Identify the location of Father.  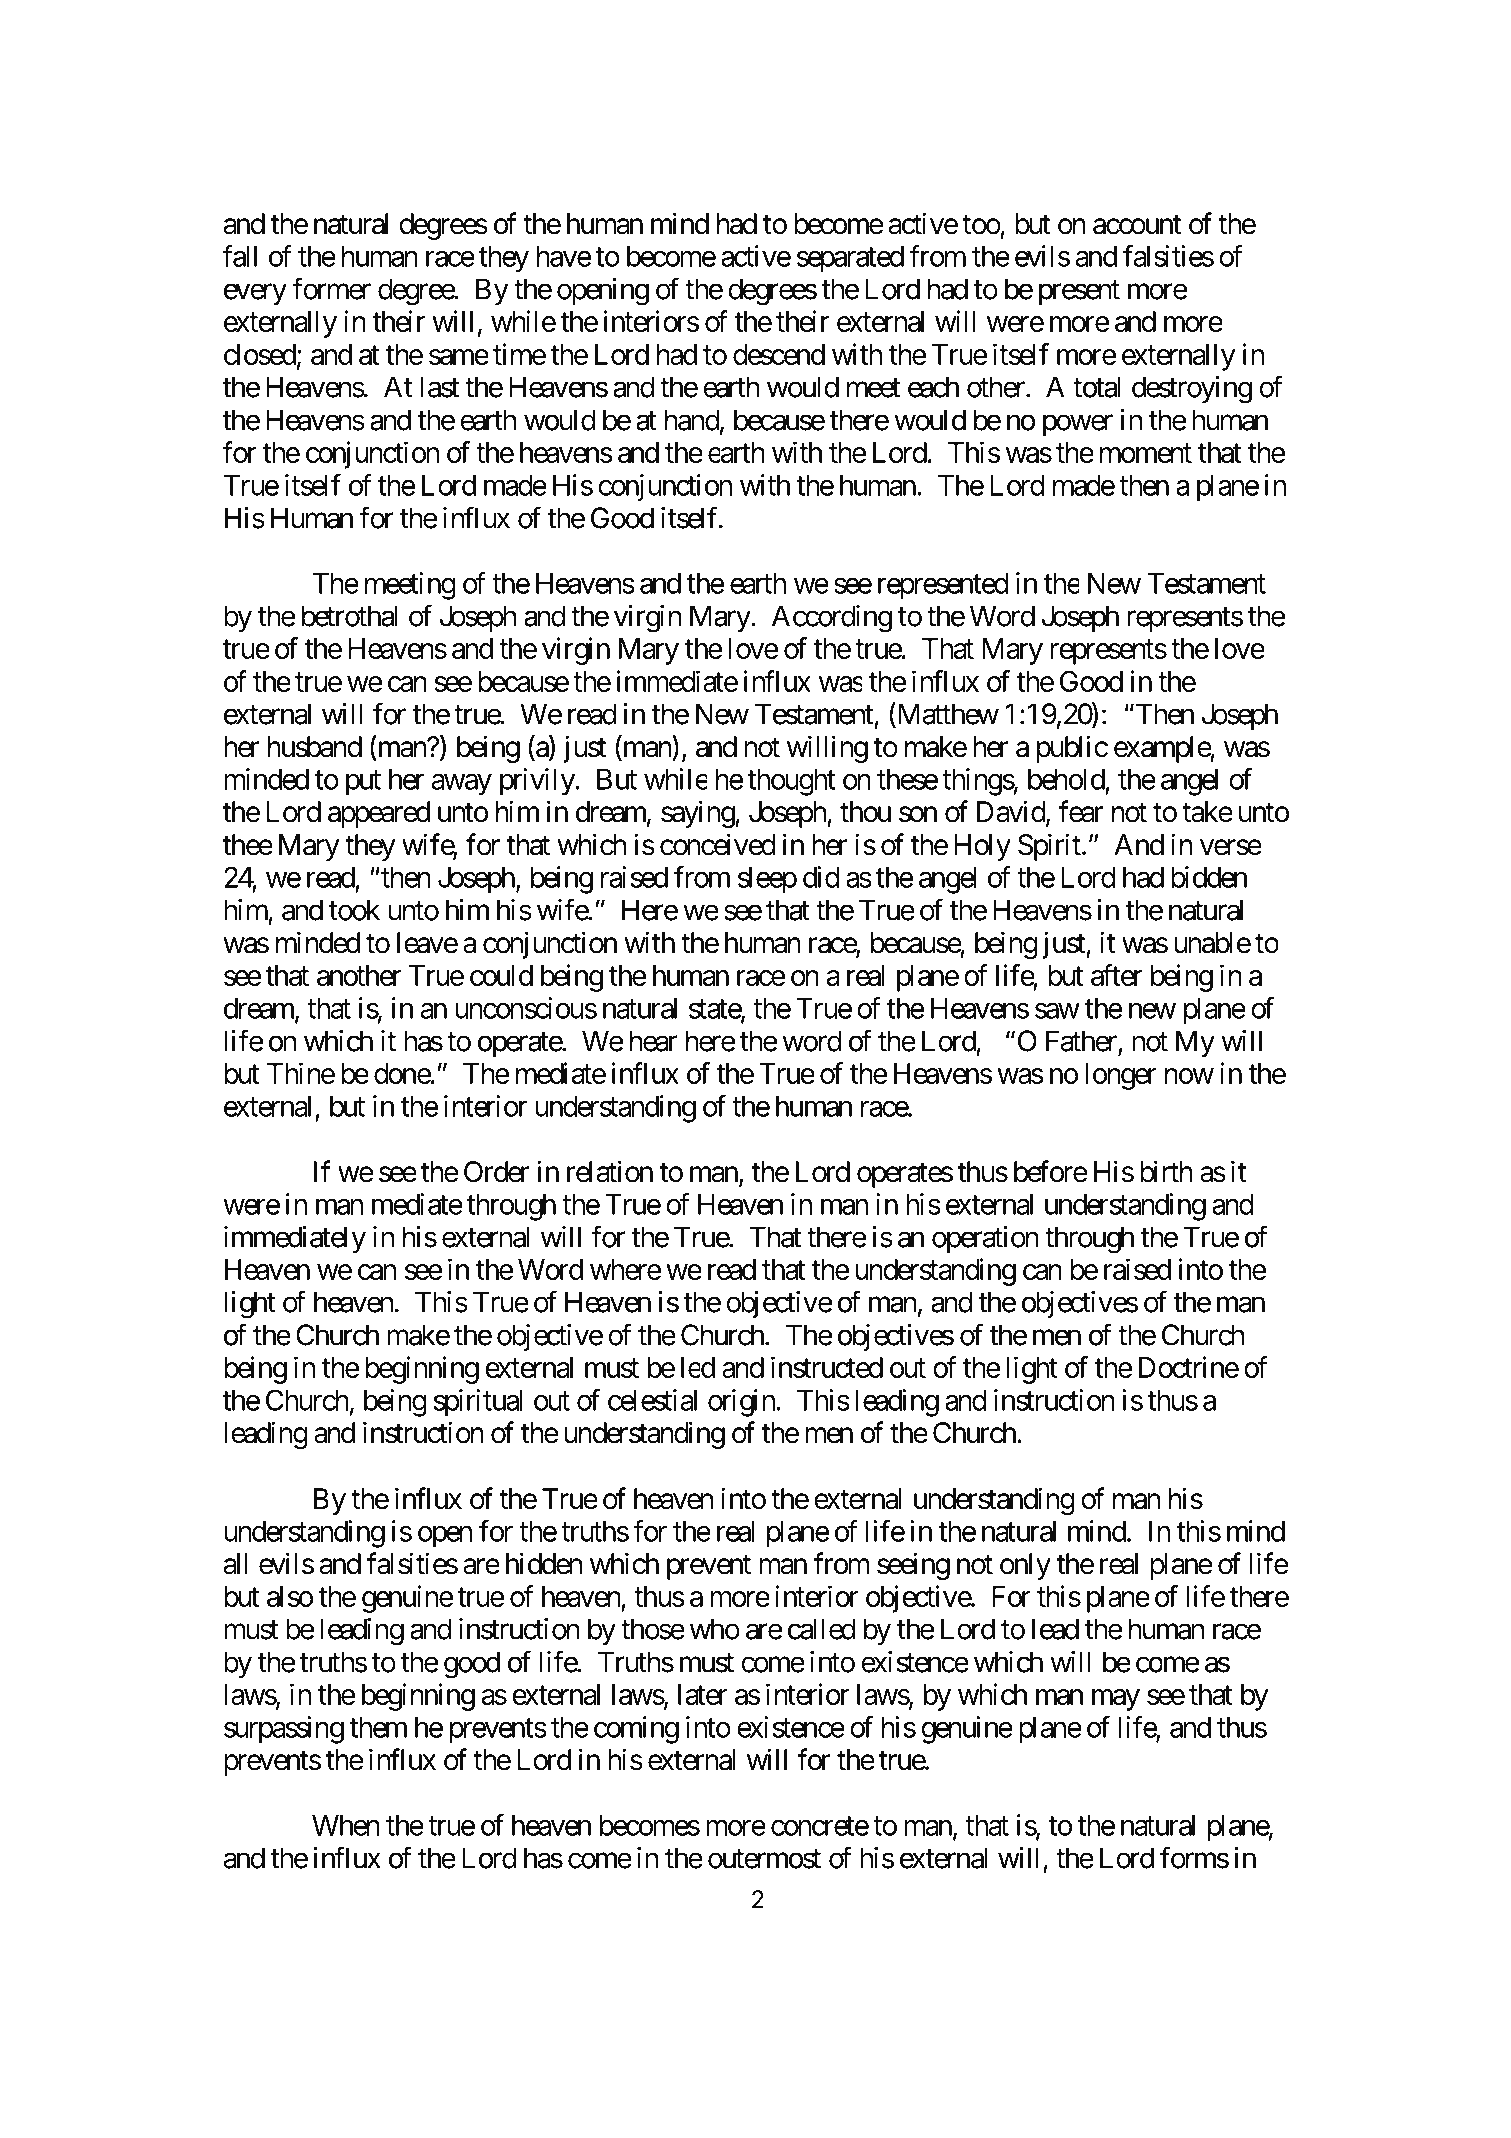
(1082, 1042).
